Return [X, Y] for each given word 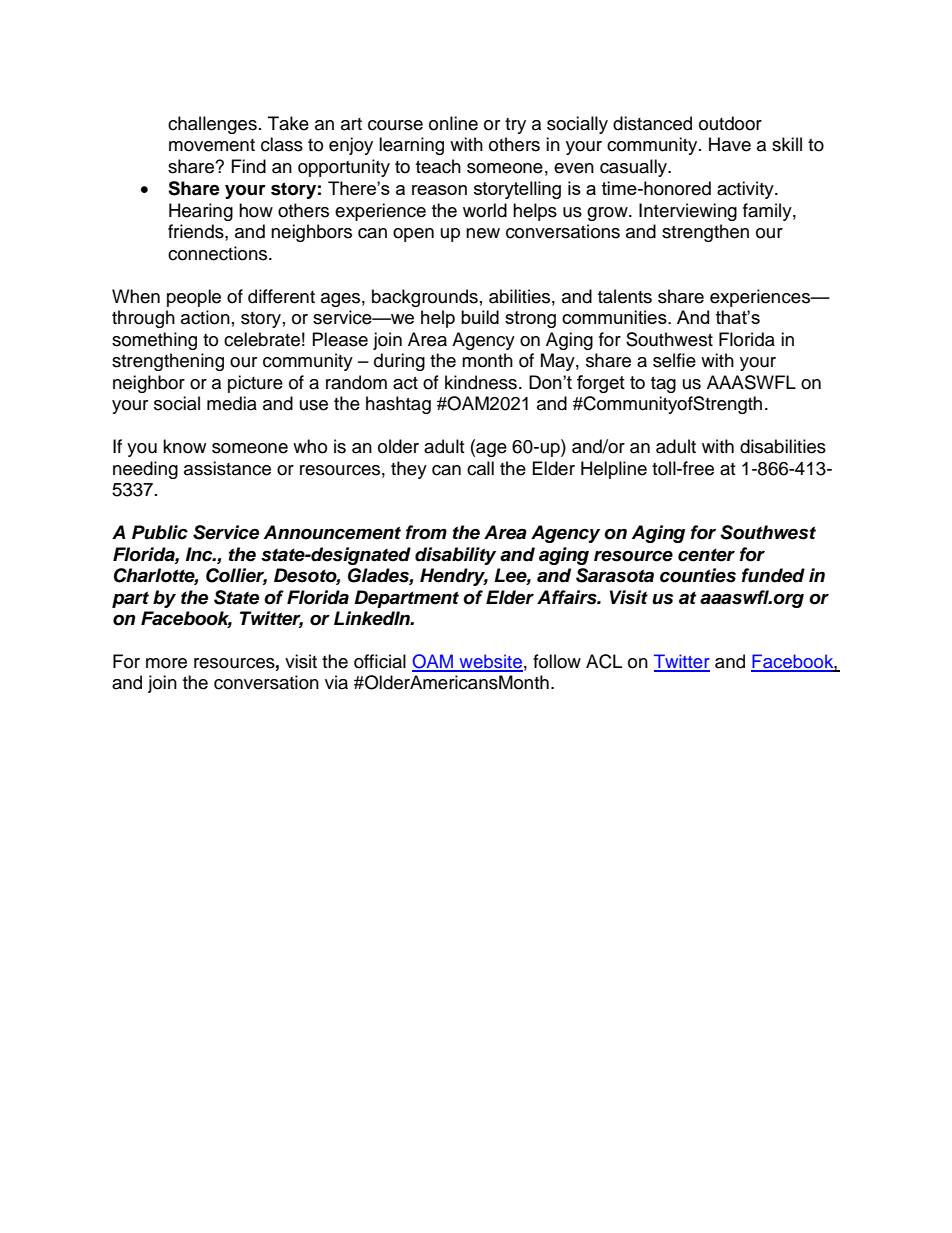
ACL [604, 661]
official [380, 661]
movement [212, 145]
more [166, 663]
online [453, 123]
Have [730, 144]
